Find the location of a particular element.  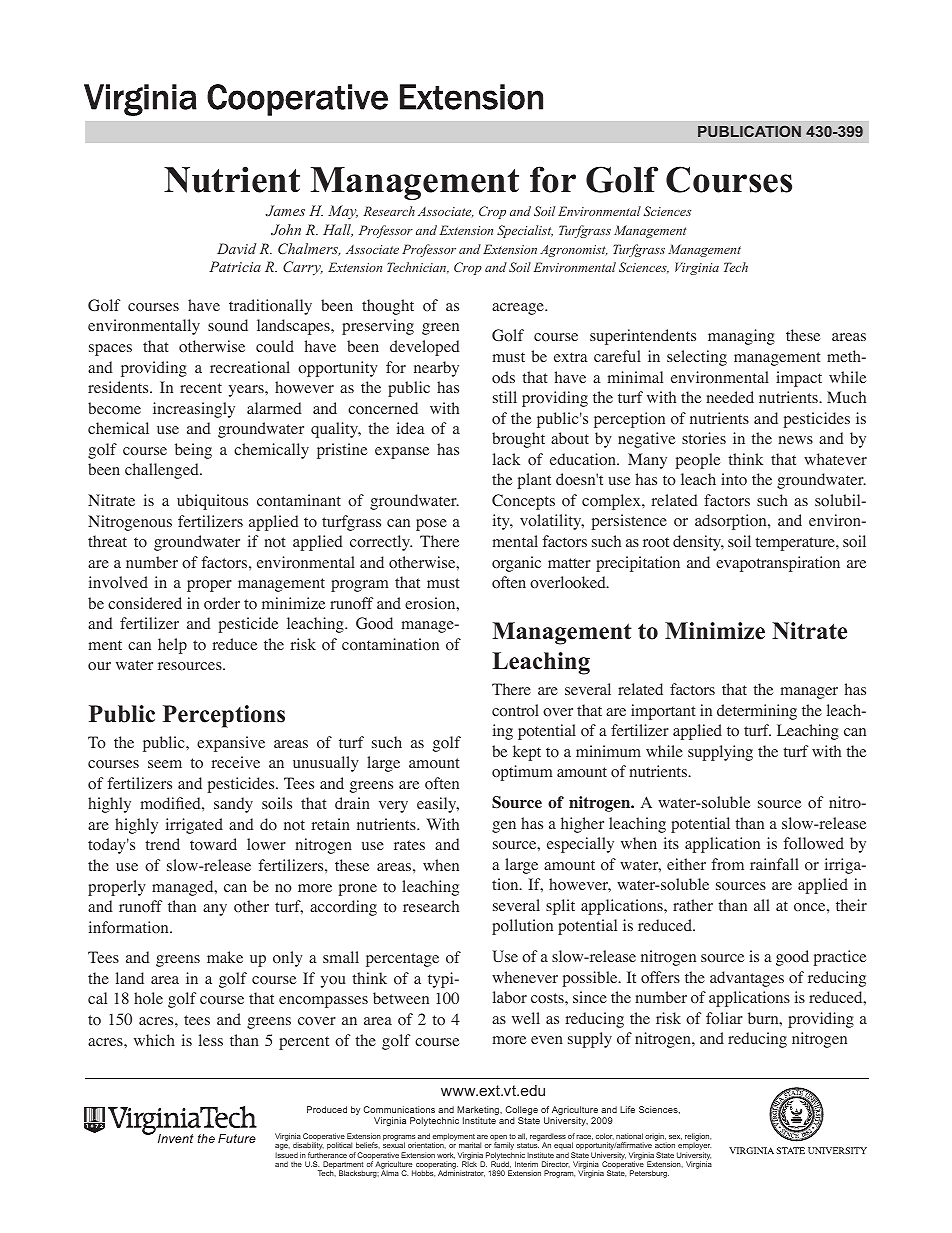

Petersburg is located at coordinates (649, 1174).
